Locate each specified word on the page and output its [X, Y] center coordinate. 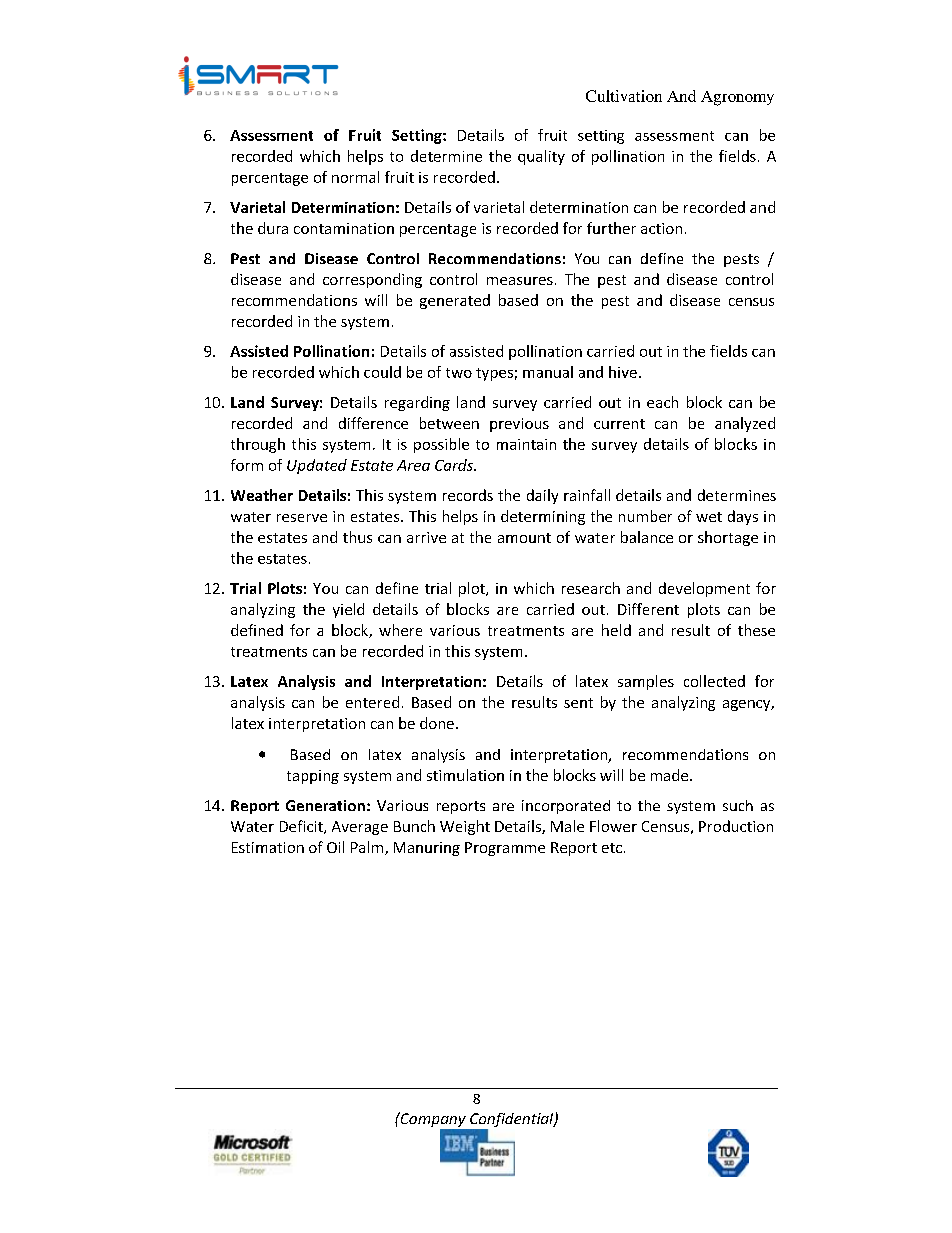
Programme [505, 849]
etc [612, 848]
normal [355, 177]
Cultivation [624, 96]
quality [541, 157]
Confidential [512, 1121]
